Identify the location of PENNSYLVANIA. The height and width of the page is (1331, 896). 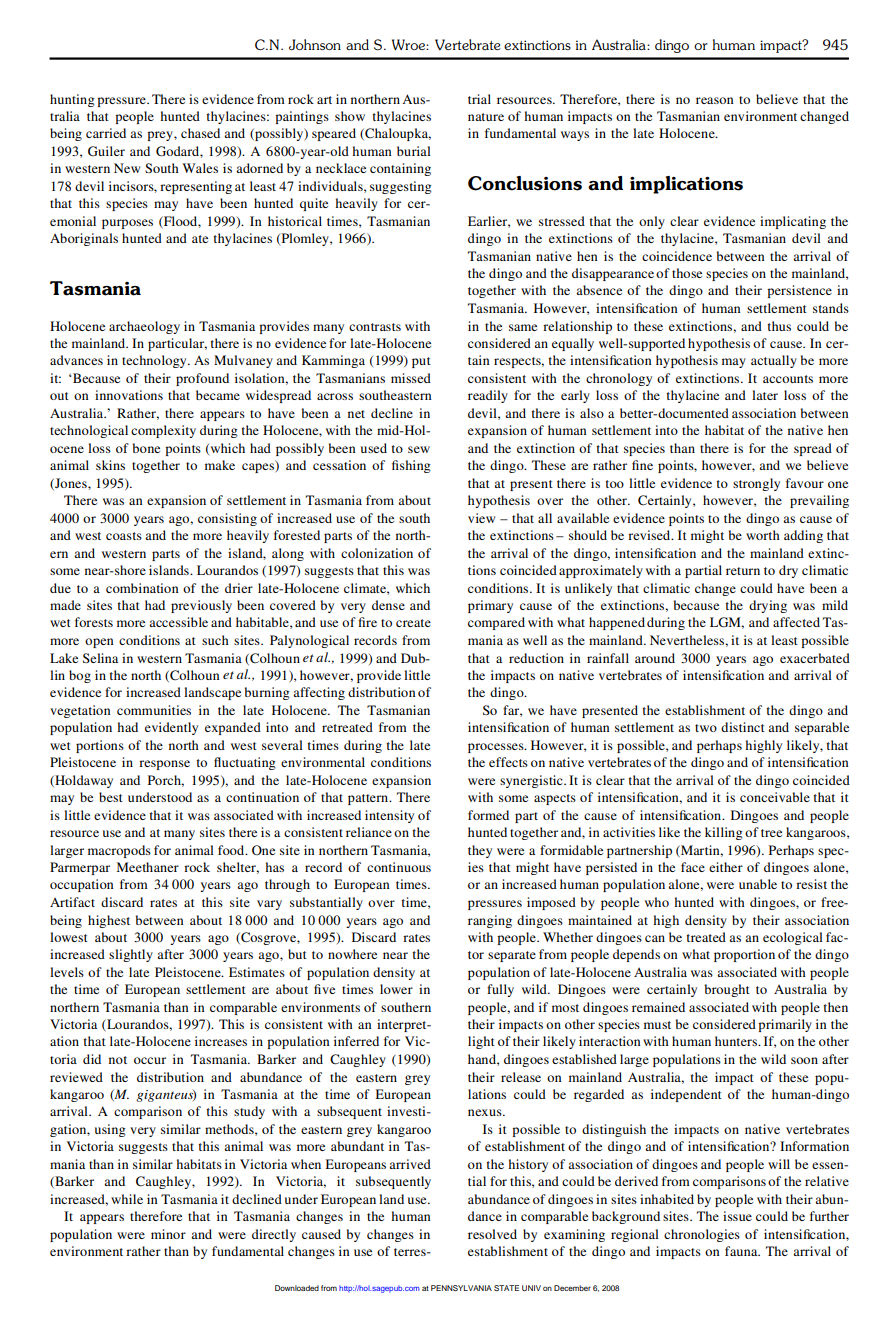
(461, 1288).
